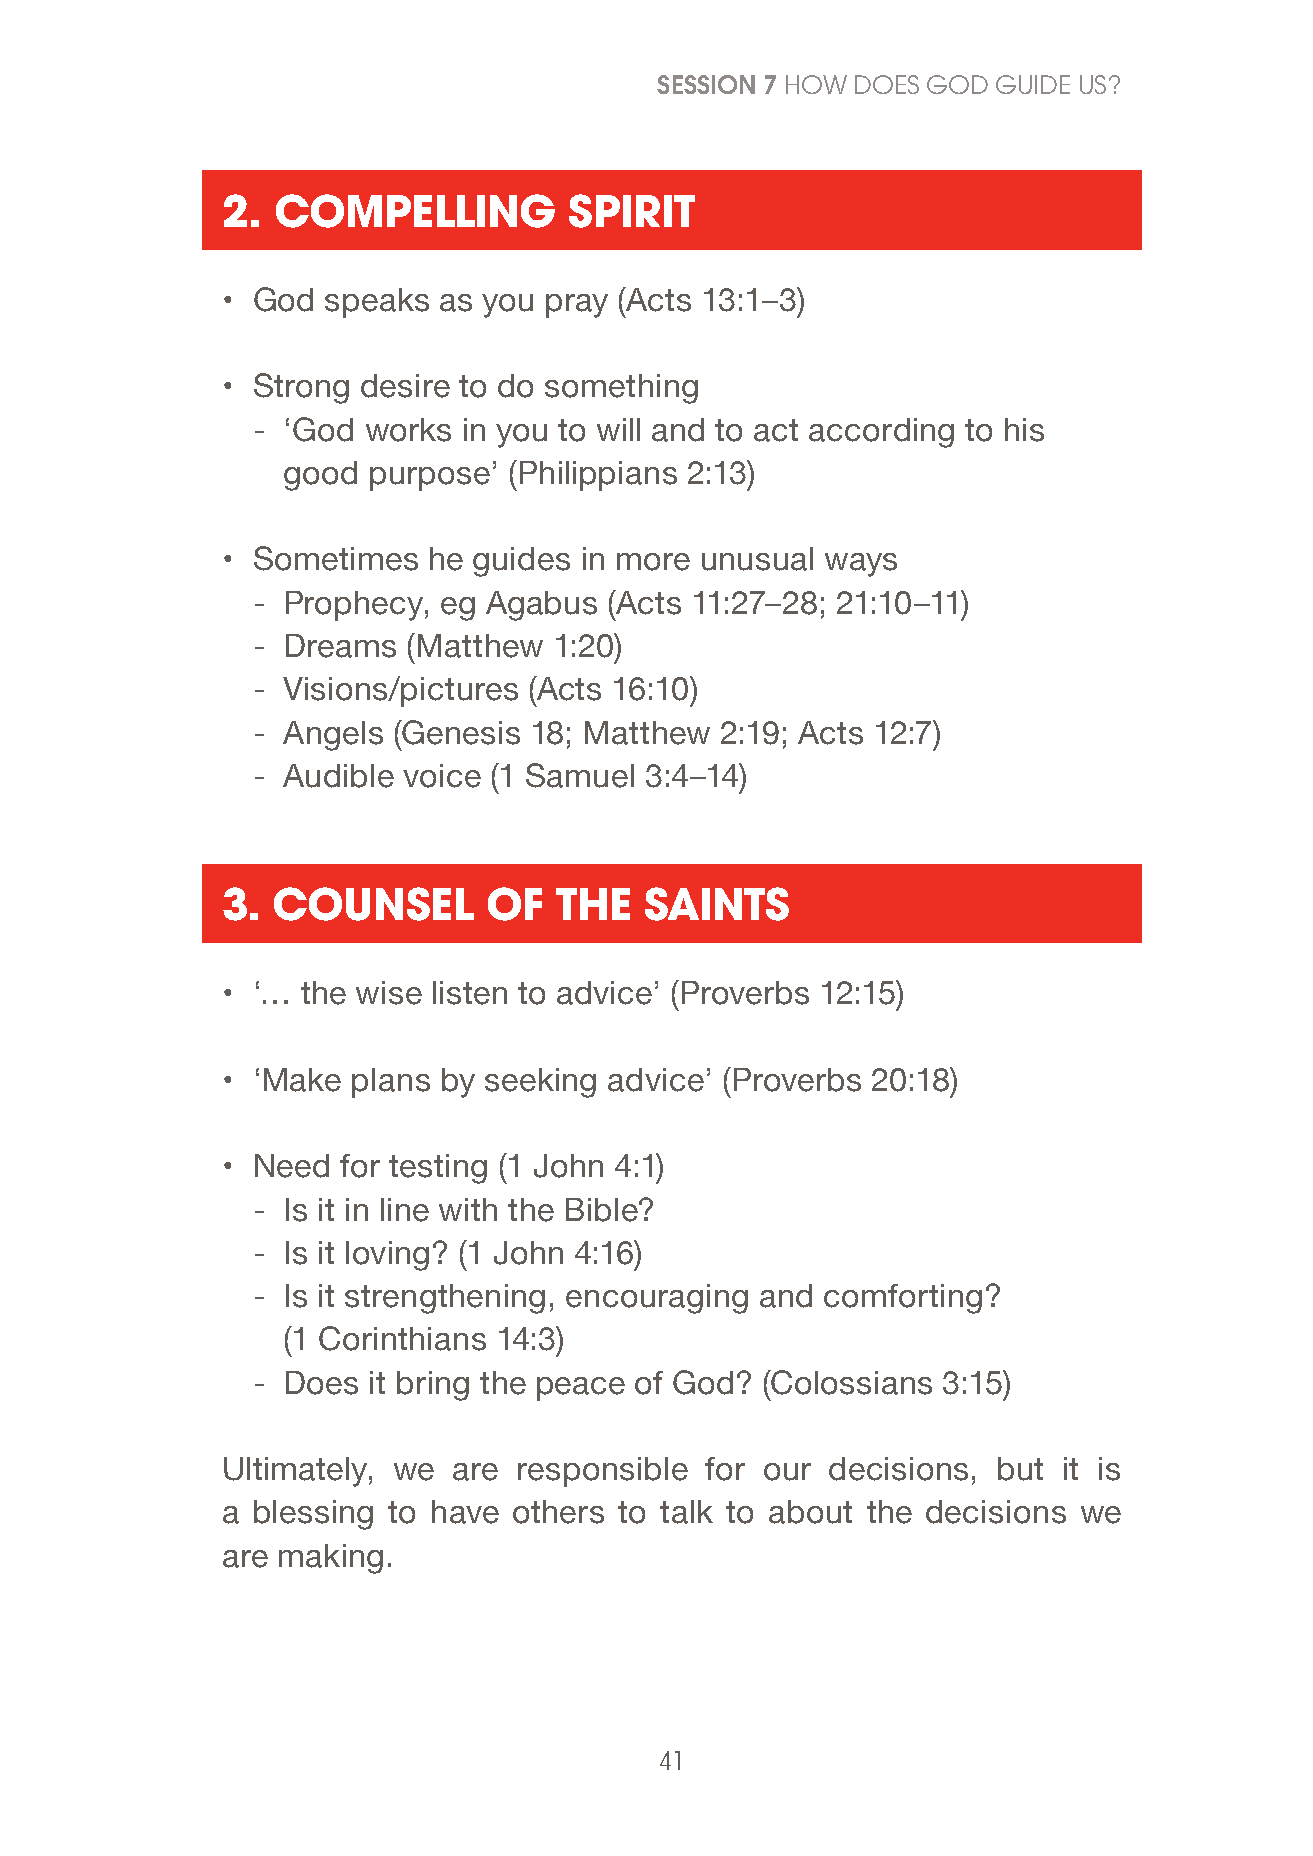 The image size is (1313, 1856). What do you see at coordinates (686, 1512) in the screenshot?
I see `talk` at bounding box center [686, 1512].
